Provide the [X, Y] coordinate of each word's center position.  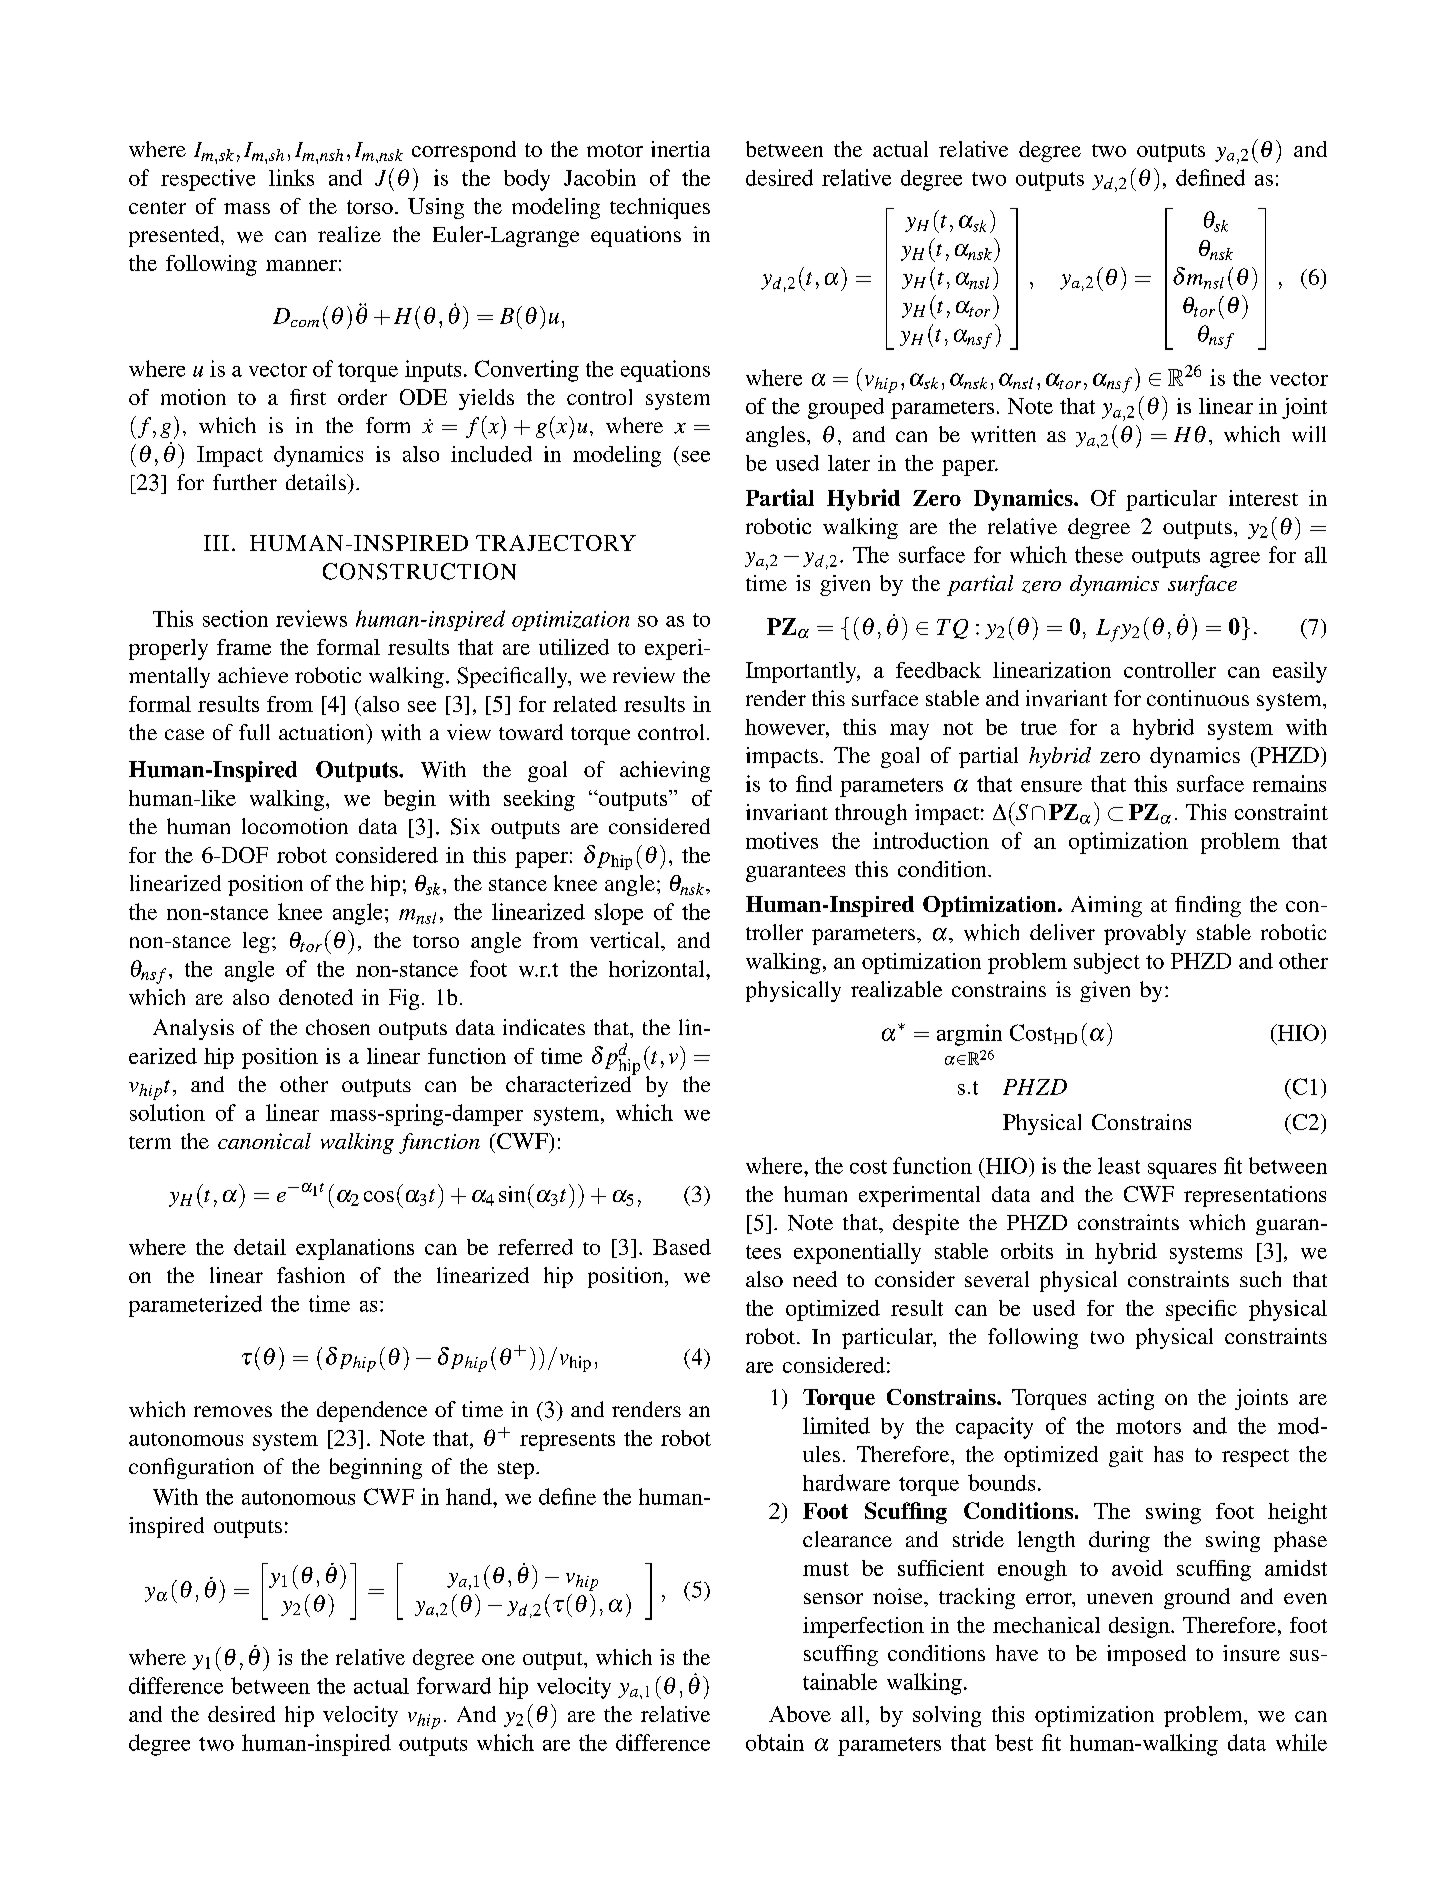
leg [256, 942]
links [291, 177]
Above [800, 1714]
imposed [1146, 1655]
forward [454, 1685]
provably [1145, 934]
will [1309, 434]
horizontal [658, 968]
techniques [660, 208]
